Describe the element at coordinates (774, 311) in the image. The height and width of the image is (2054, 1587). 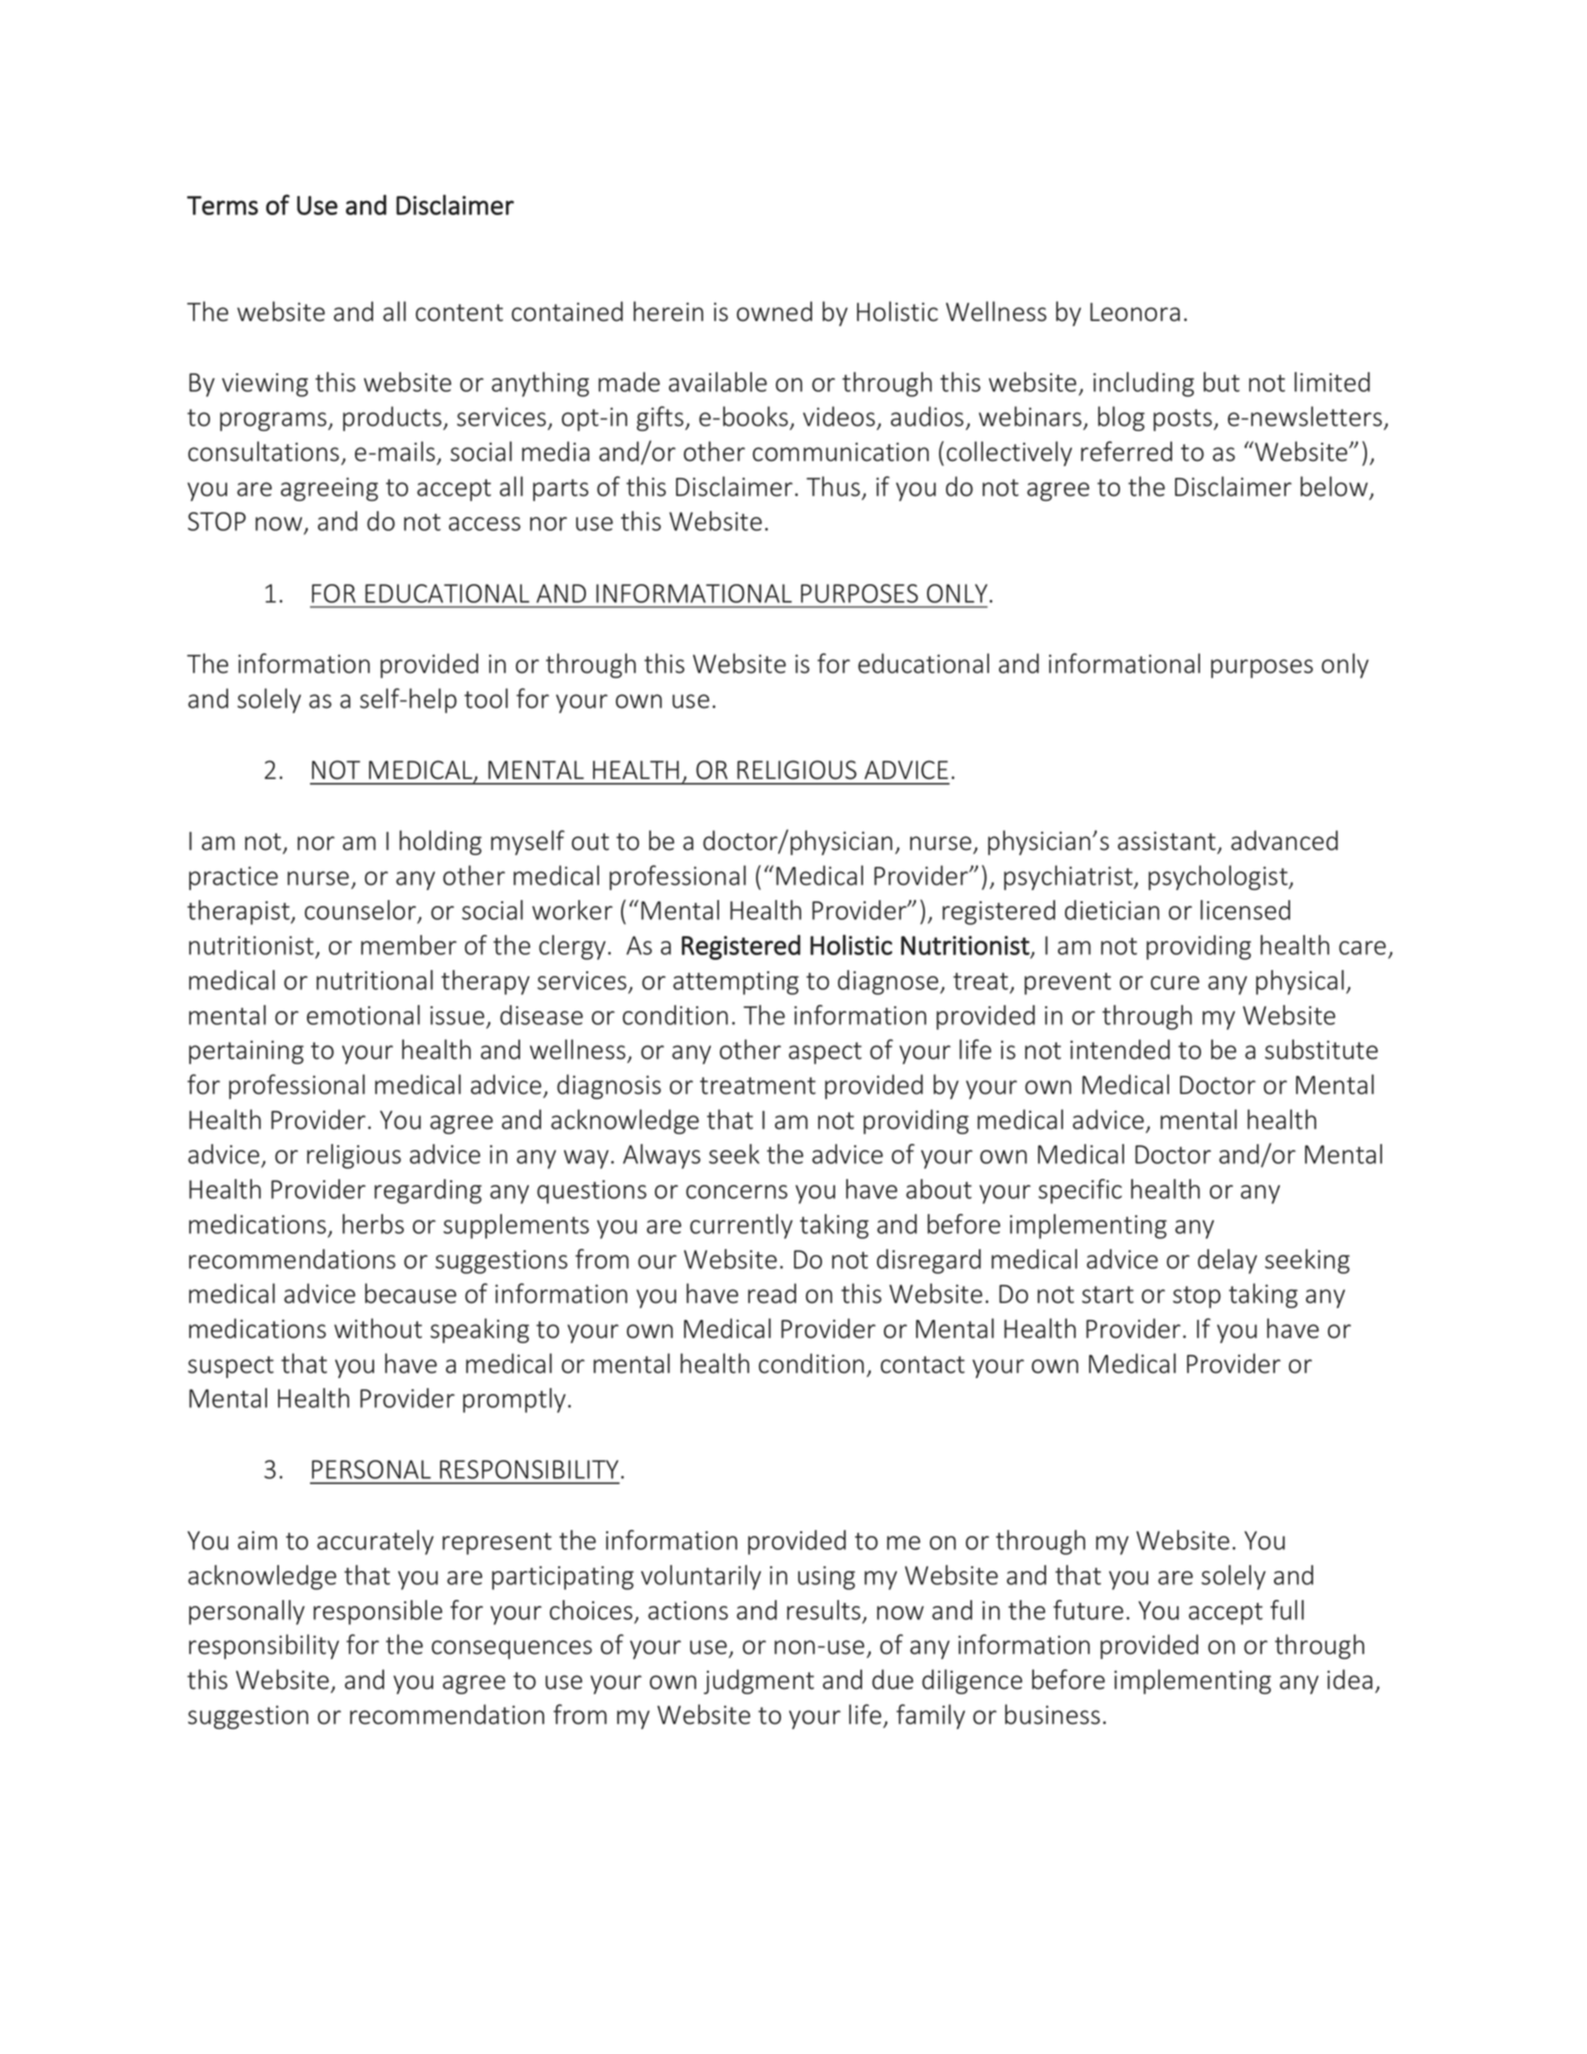
I see `owned` at that location.
